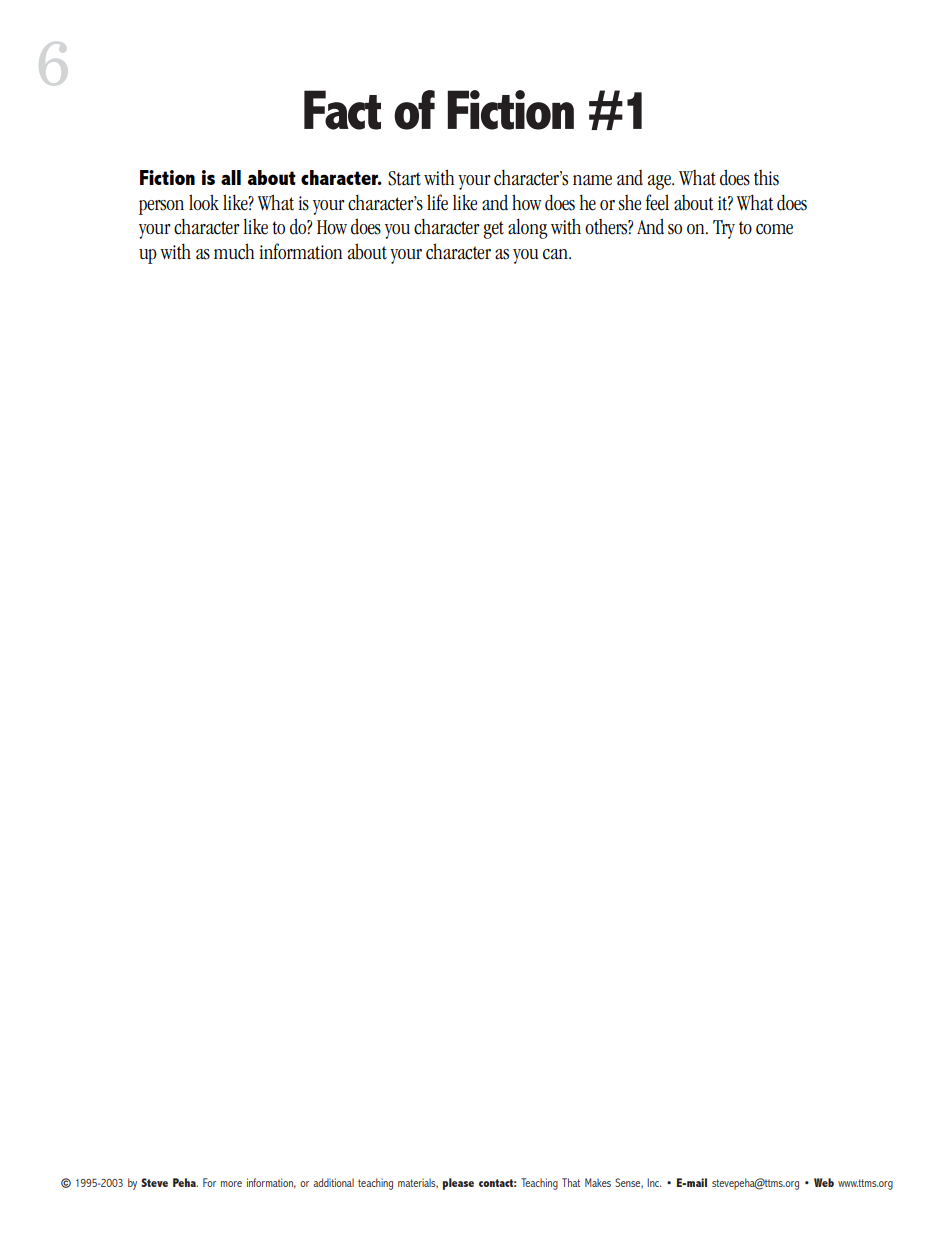  What do you see at coordinates (824, 1182) in the document?
I see `Web` at bounding box center [824, 1182].
